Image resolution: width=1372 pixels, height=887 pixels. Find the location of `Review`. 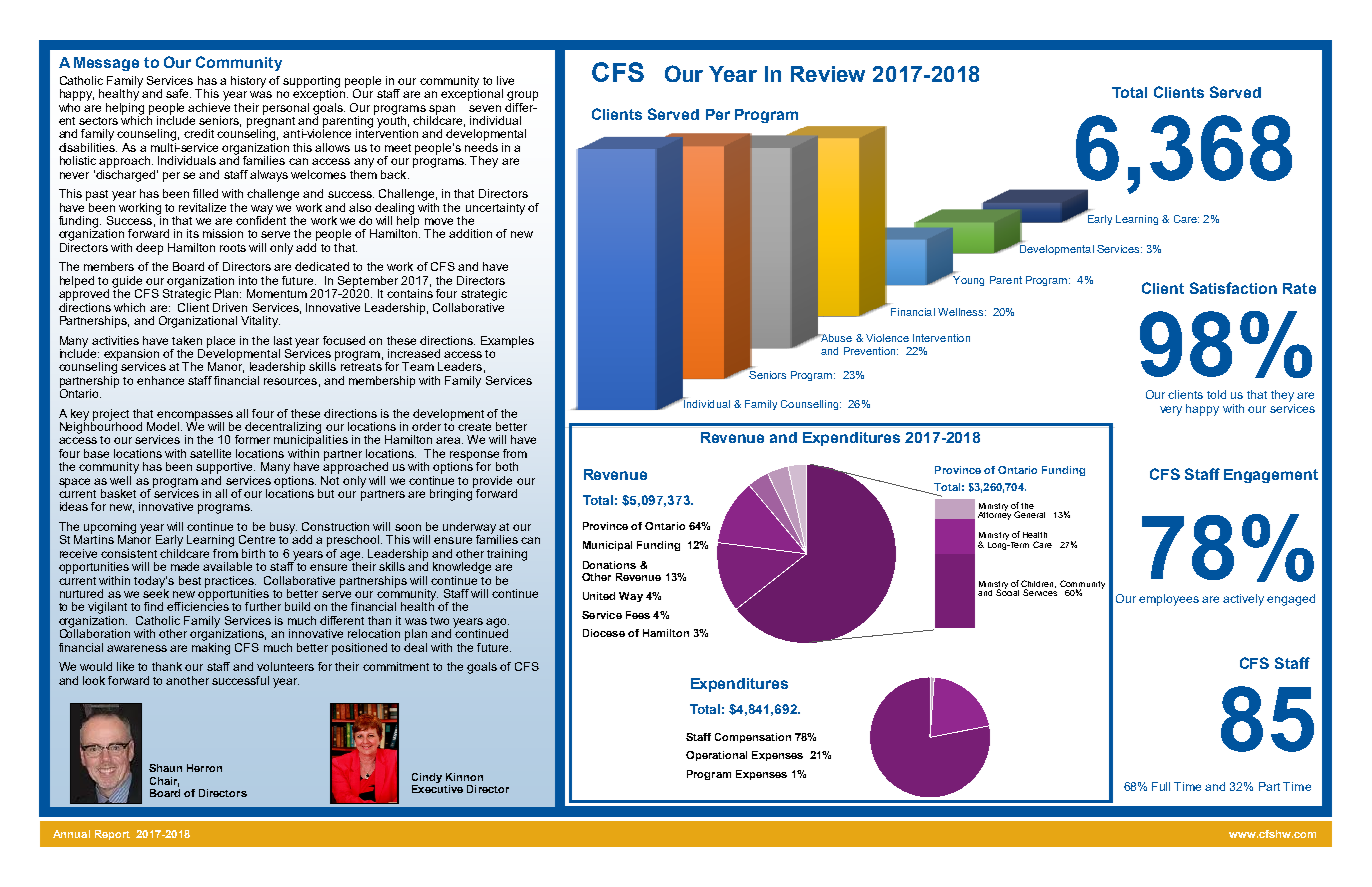

Review is located at coordinates (828, 74).
